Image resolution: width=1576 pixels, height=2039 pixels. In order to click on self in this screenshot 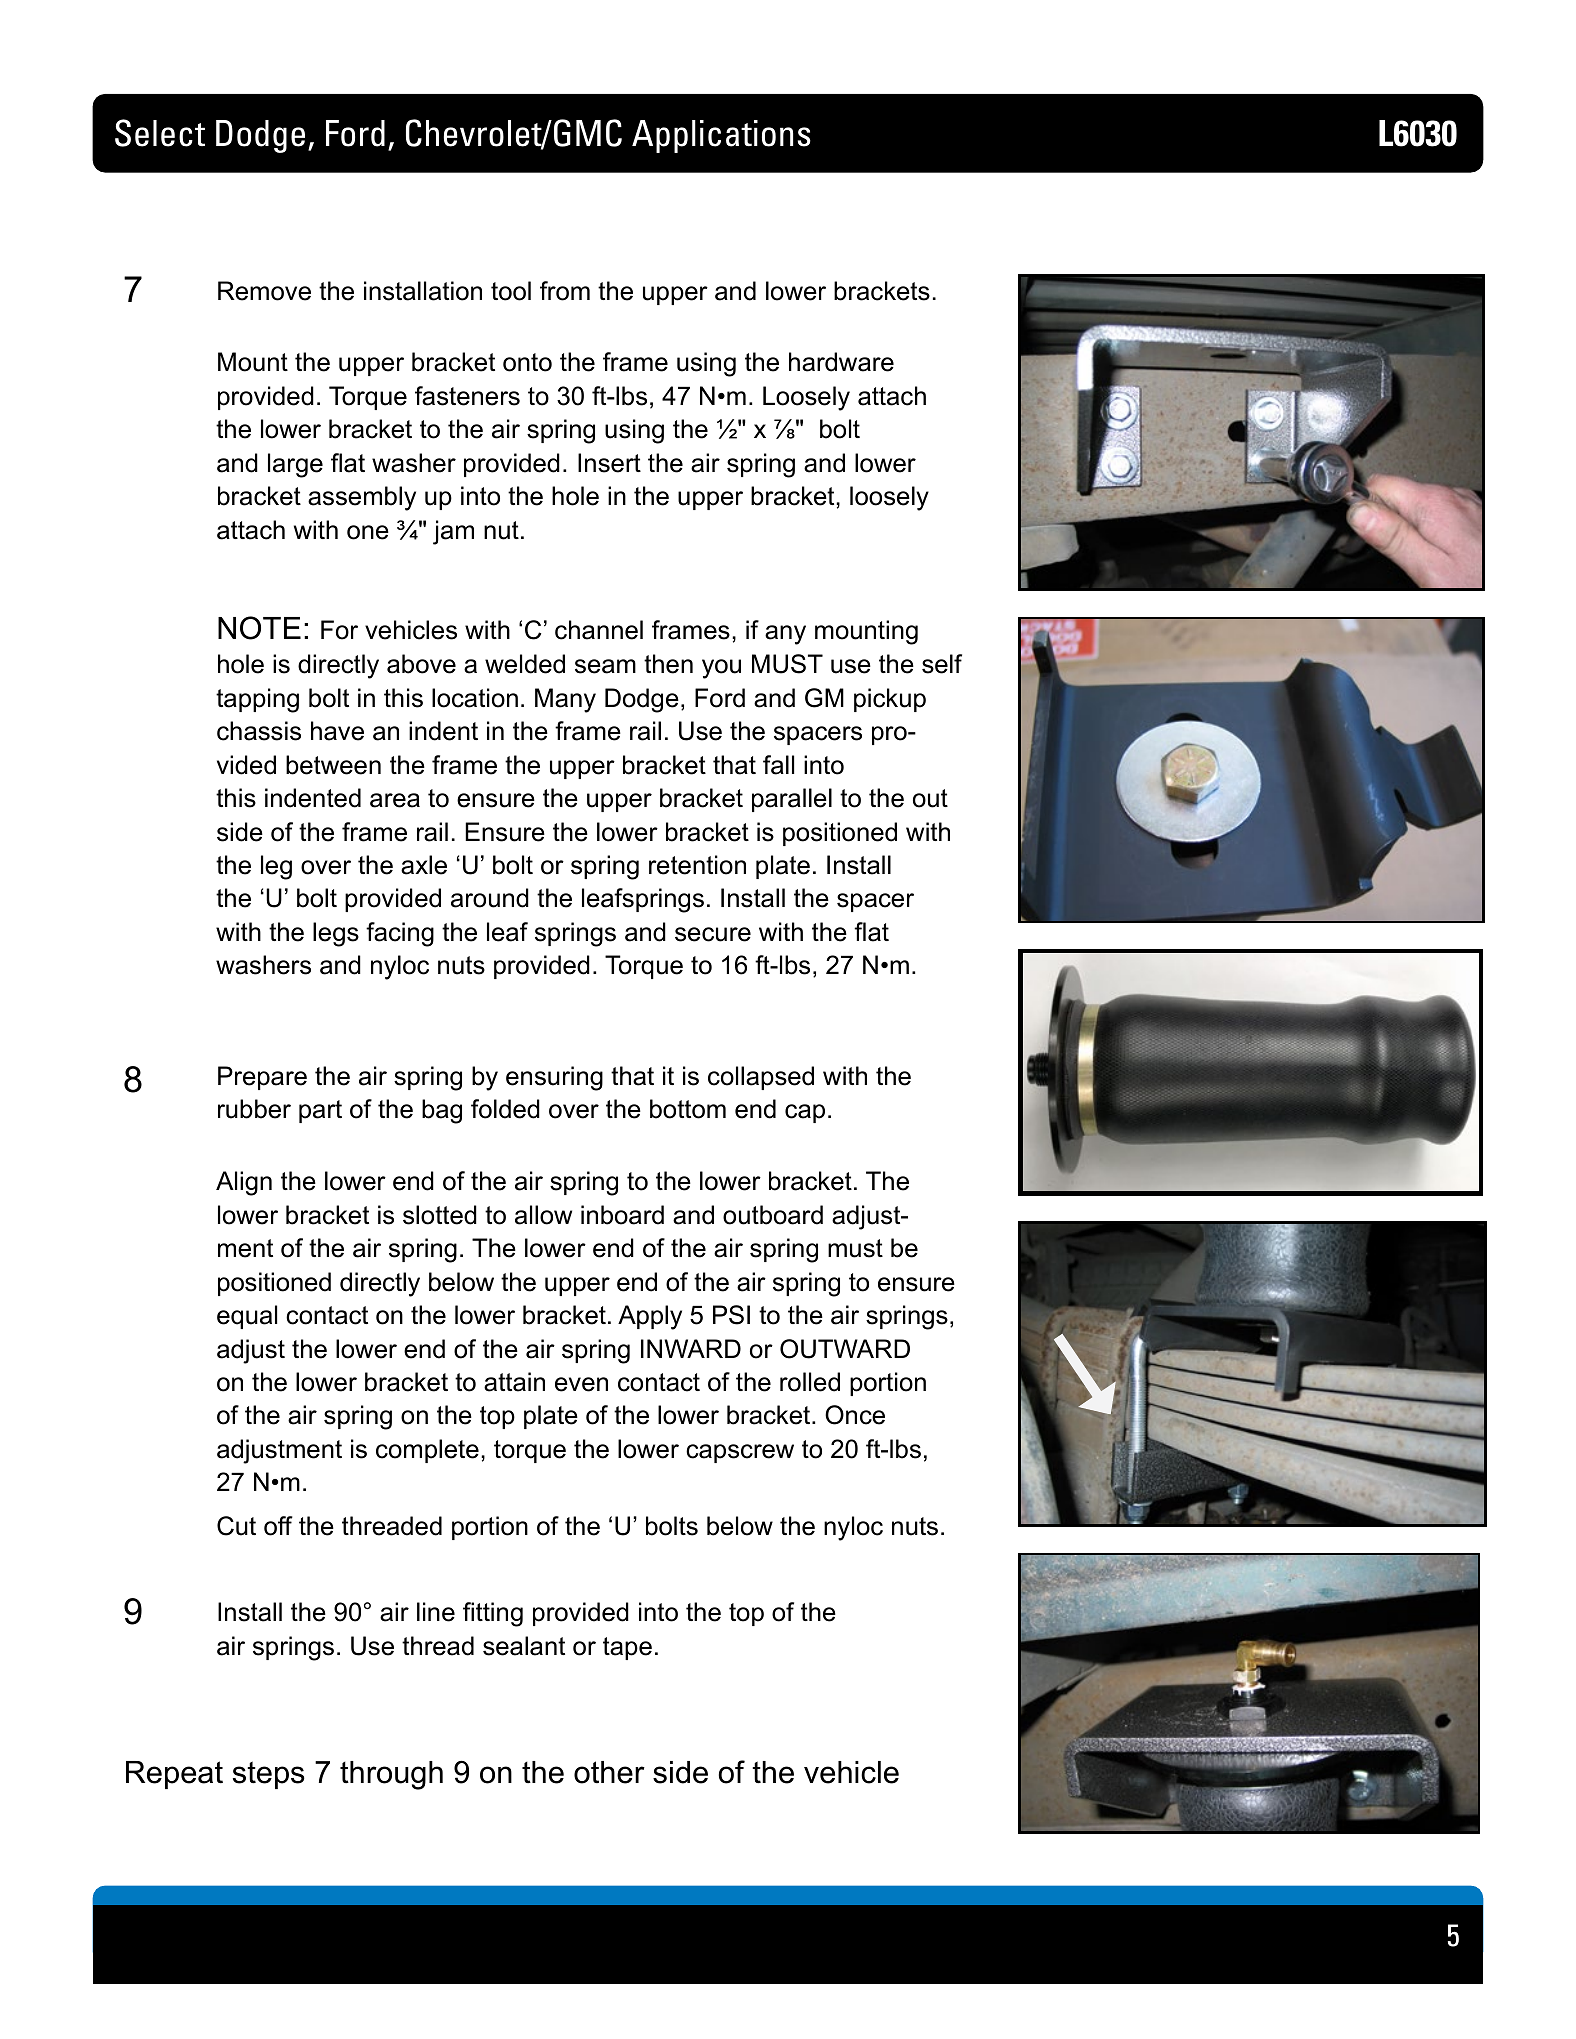, I will do `click(942, 664)`.
